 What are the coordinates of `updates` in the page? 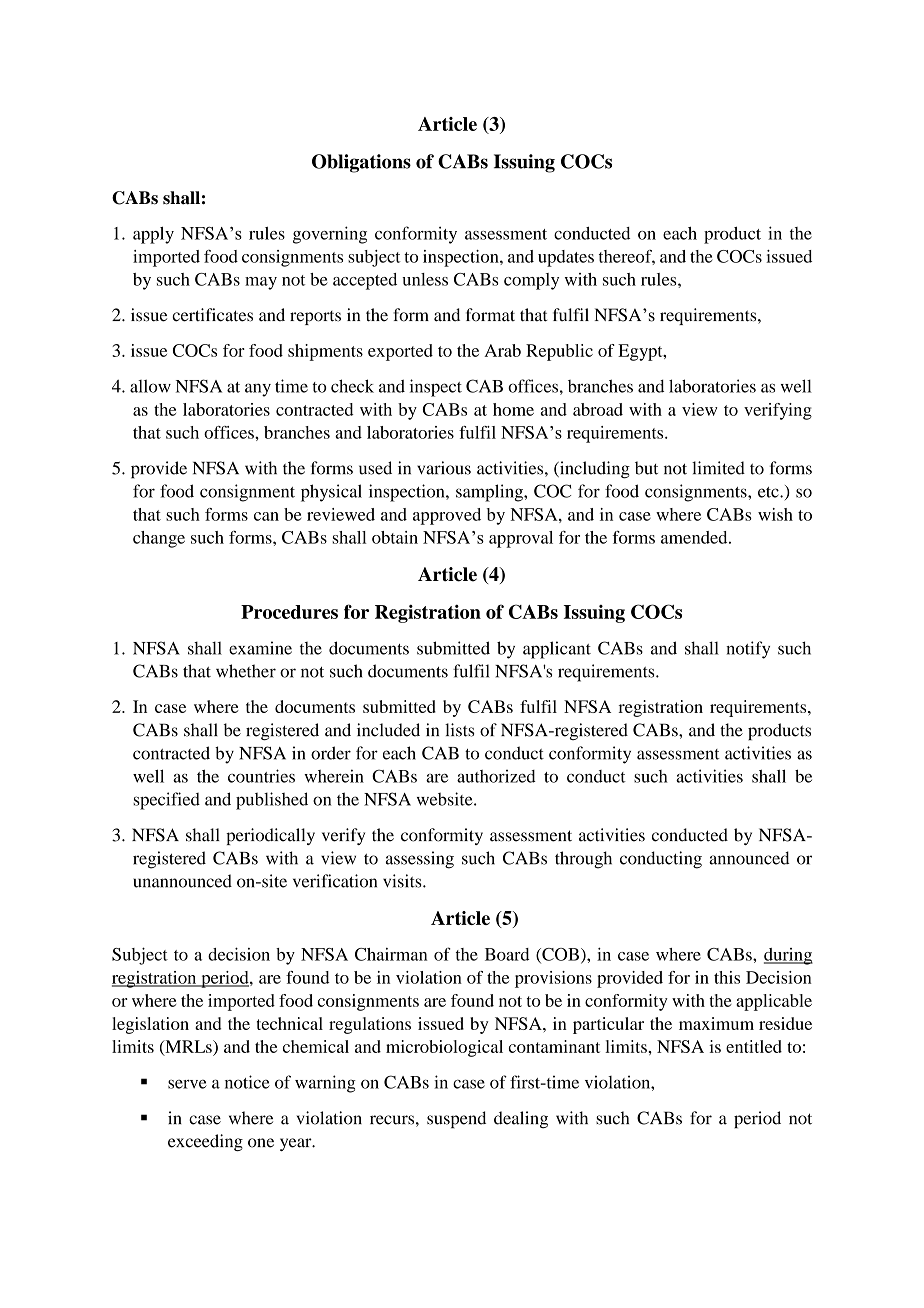 It's located at (566, 258).
